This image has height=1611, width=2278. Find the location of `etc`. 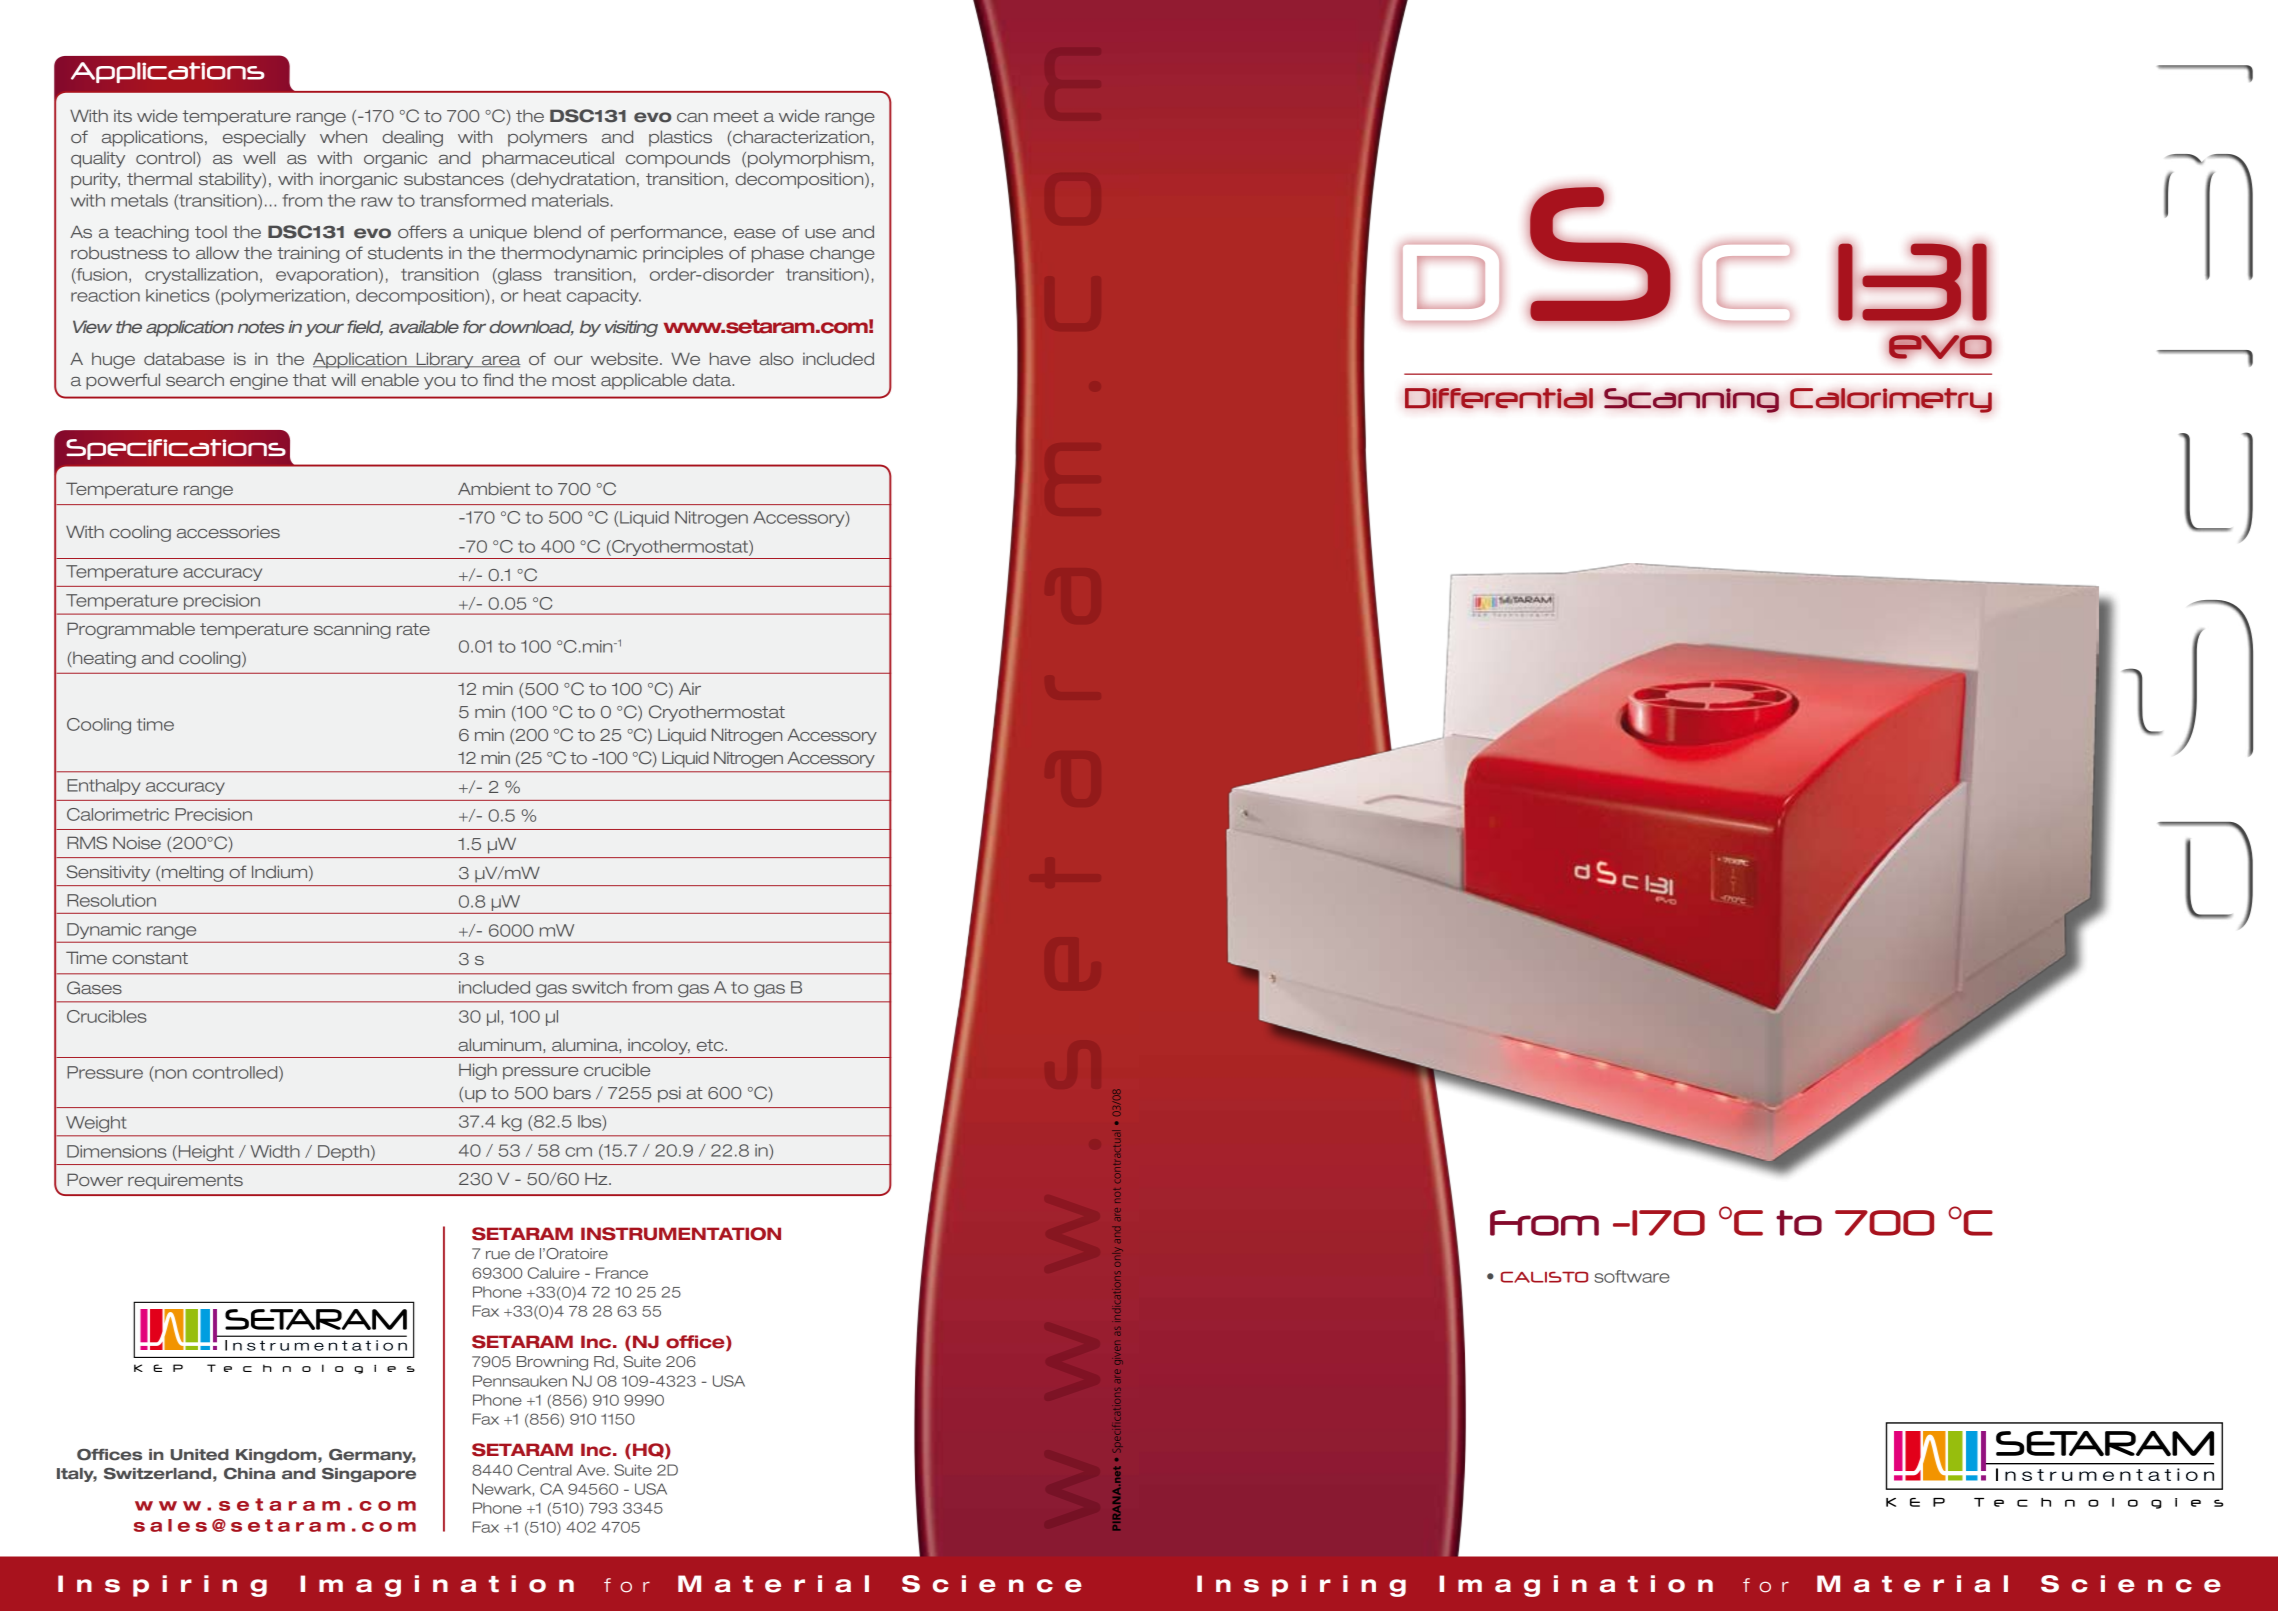

etc is located at coordinates (711, 1045).
